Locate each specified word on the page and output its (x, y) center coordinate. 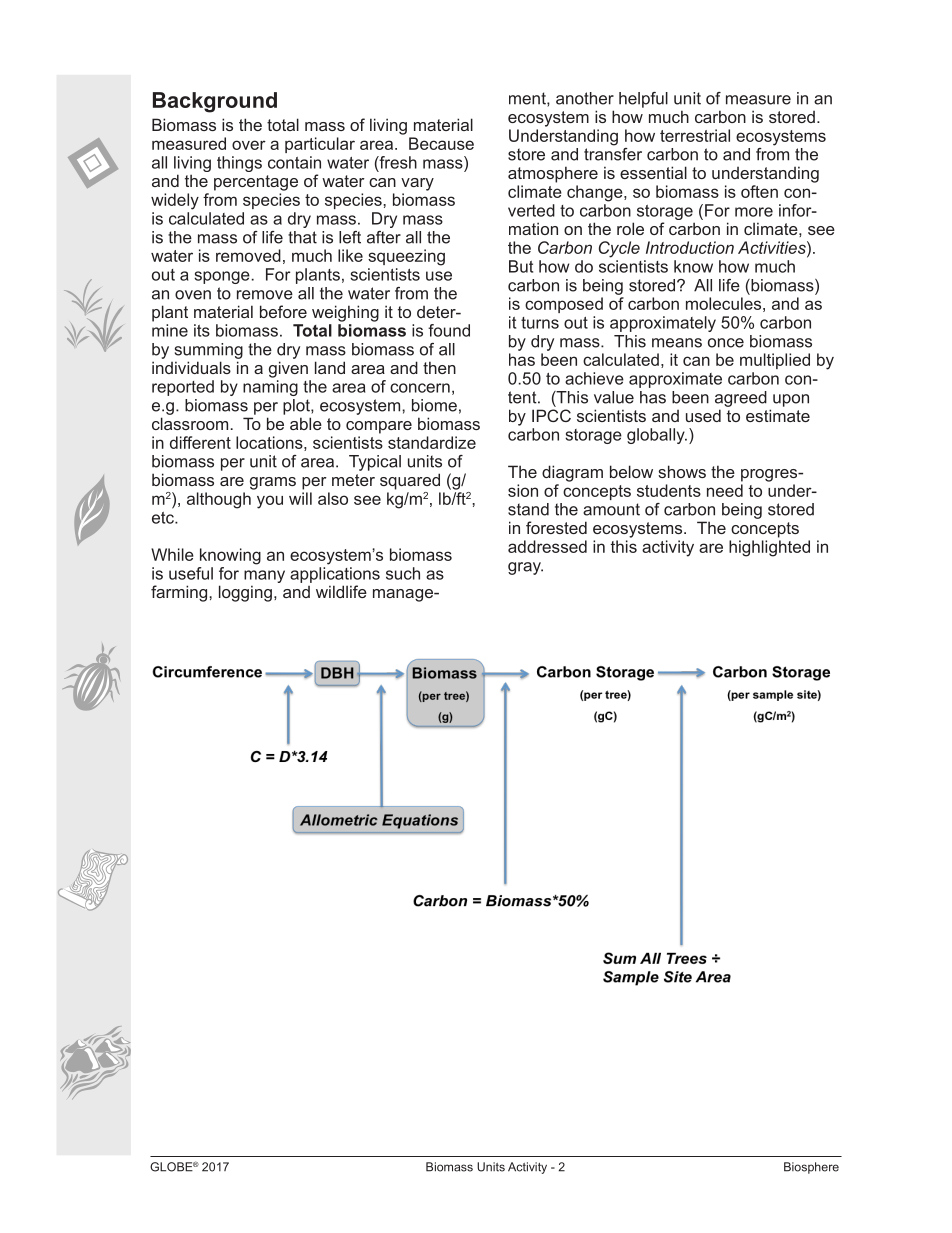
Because (441, 143)
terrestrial (695, 135)
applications (335, 575)
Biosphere (811, 1168)
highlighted (769, 548)
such (403, 573)
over (249, 145)
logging (245, 593)
